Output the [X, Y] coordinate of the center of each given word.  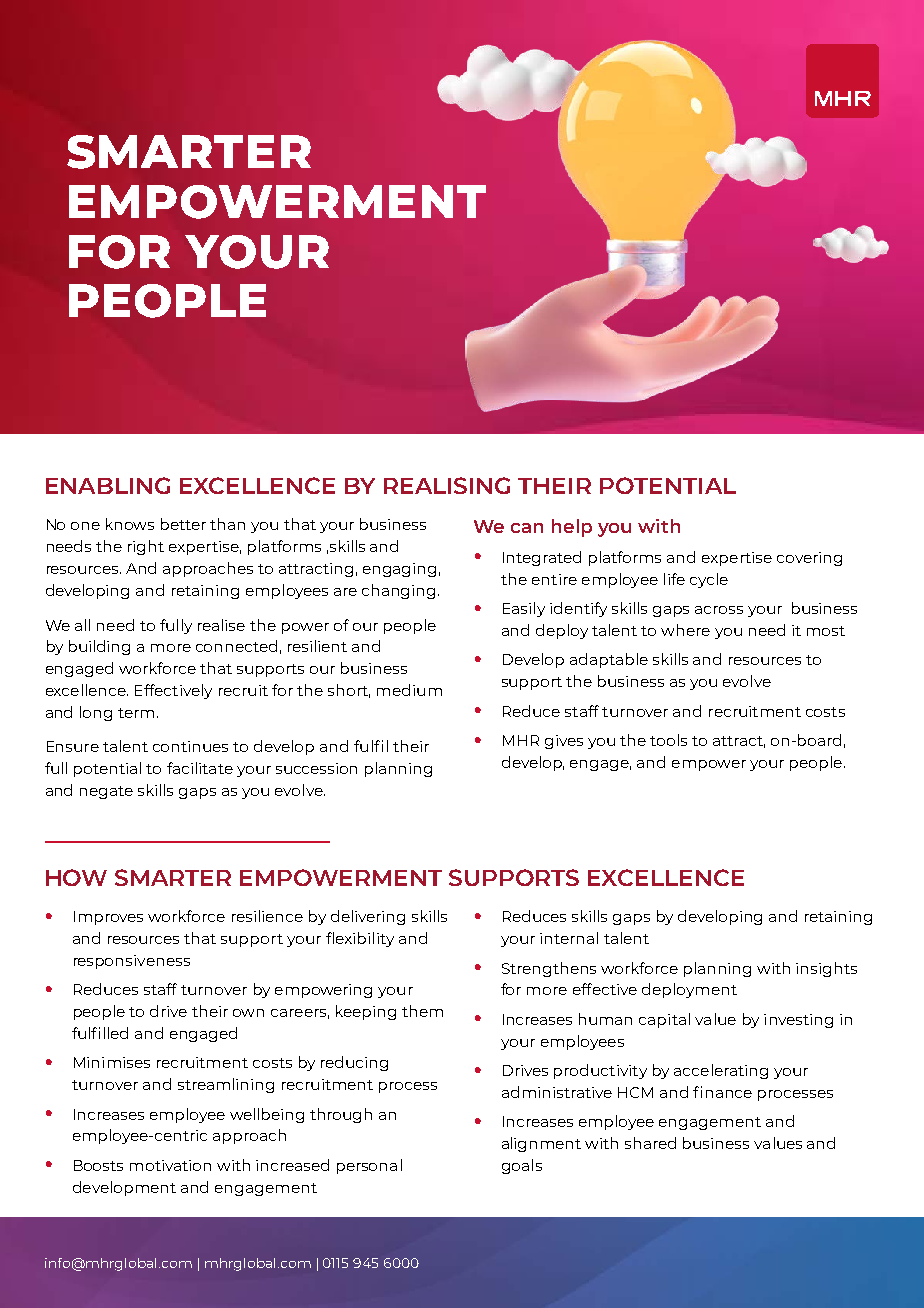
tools [668, 740]
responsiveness [132, 962]
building [99, 647]
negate [106, 792]
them [422, 1011]
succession [316, 768]
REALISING [447, 485]
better [183, 524]
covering [809, 559]
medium [409, 690]
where [685, 630]
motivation [170, 1165]
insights [826, 969]
